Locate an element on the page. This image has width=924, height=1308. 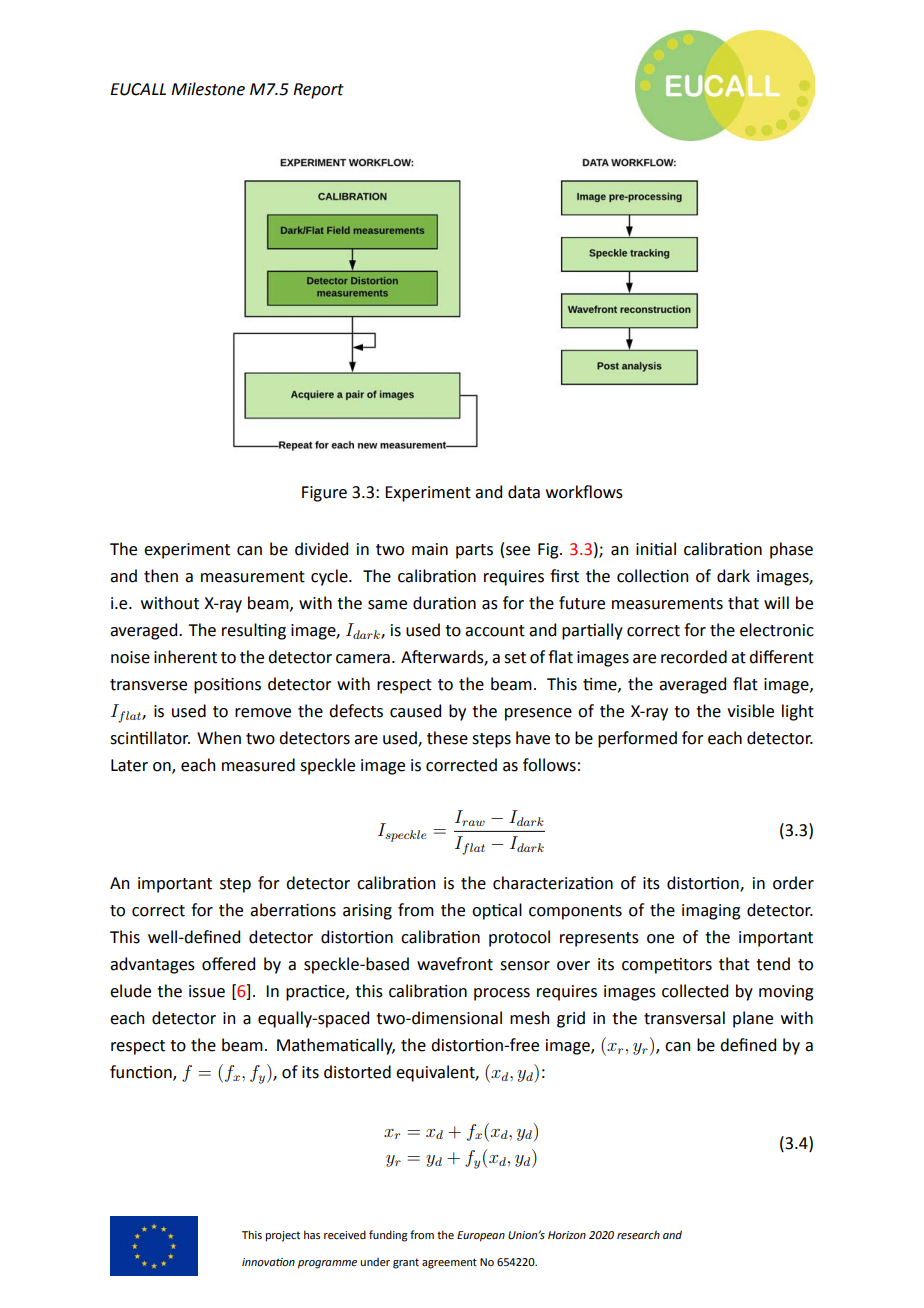
European is located at coordinates (481, 1236).
